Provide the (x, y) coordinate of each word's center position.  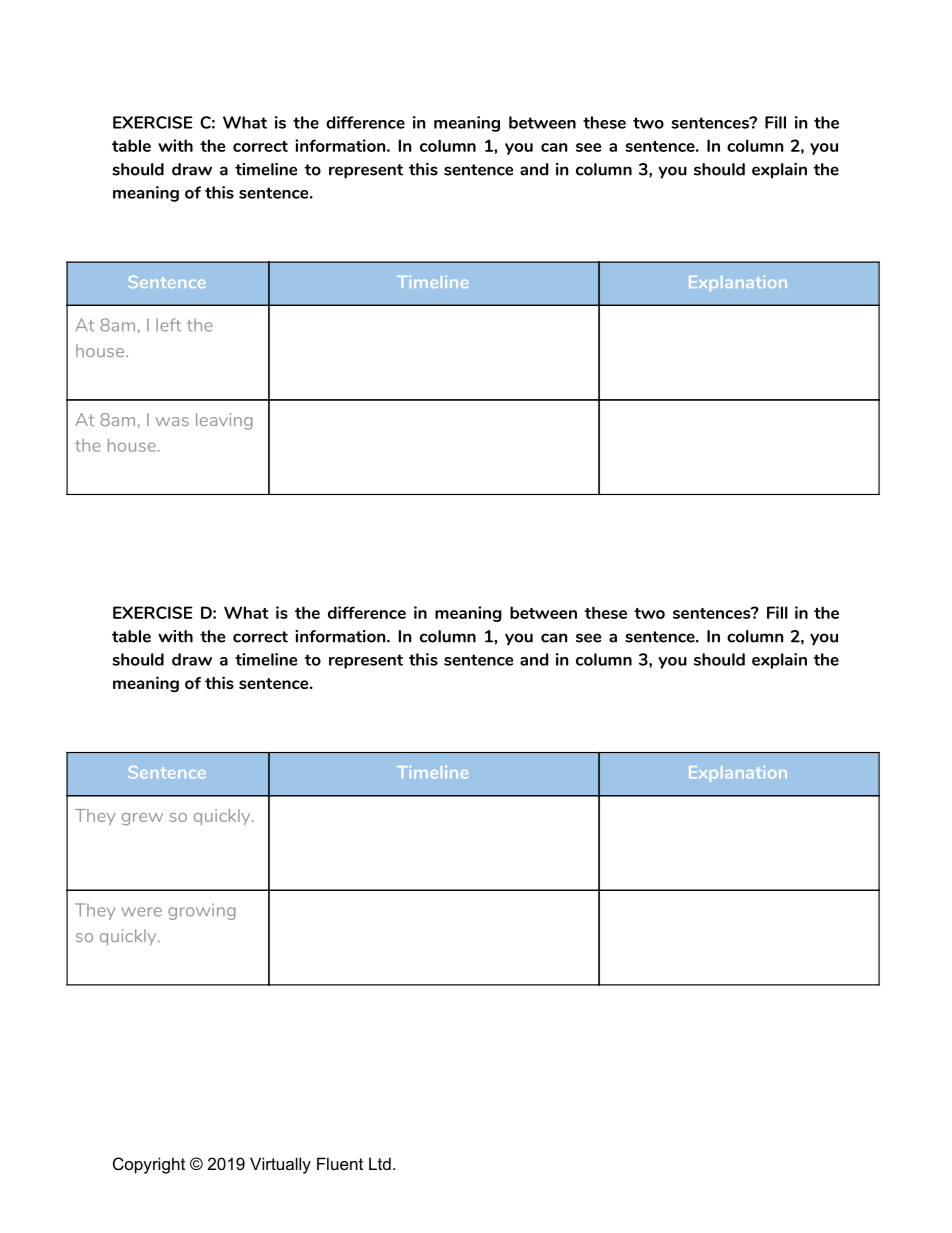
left (168, 325)
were (141, 912)
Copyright (149, 1165)
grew (142, 819)
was (172, 421)
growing (202, 911)
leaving (224, 421)
